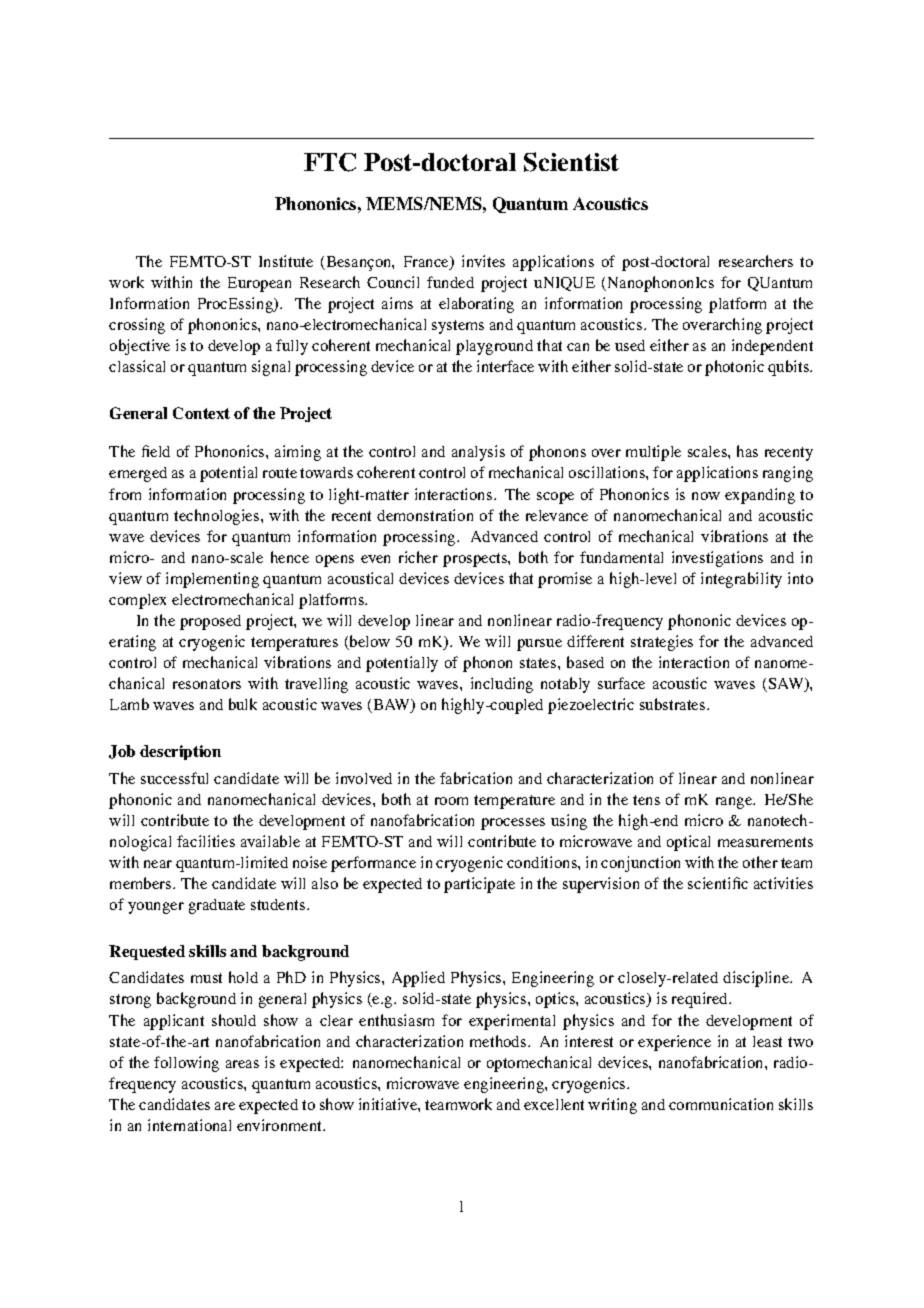 This screenshot has height=1308, width=924. What do you see at coordinates (662, 643) in the screenshot?
I see `strategies` at bounding box center [662, 643].
